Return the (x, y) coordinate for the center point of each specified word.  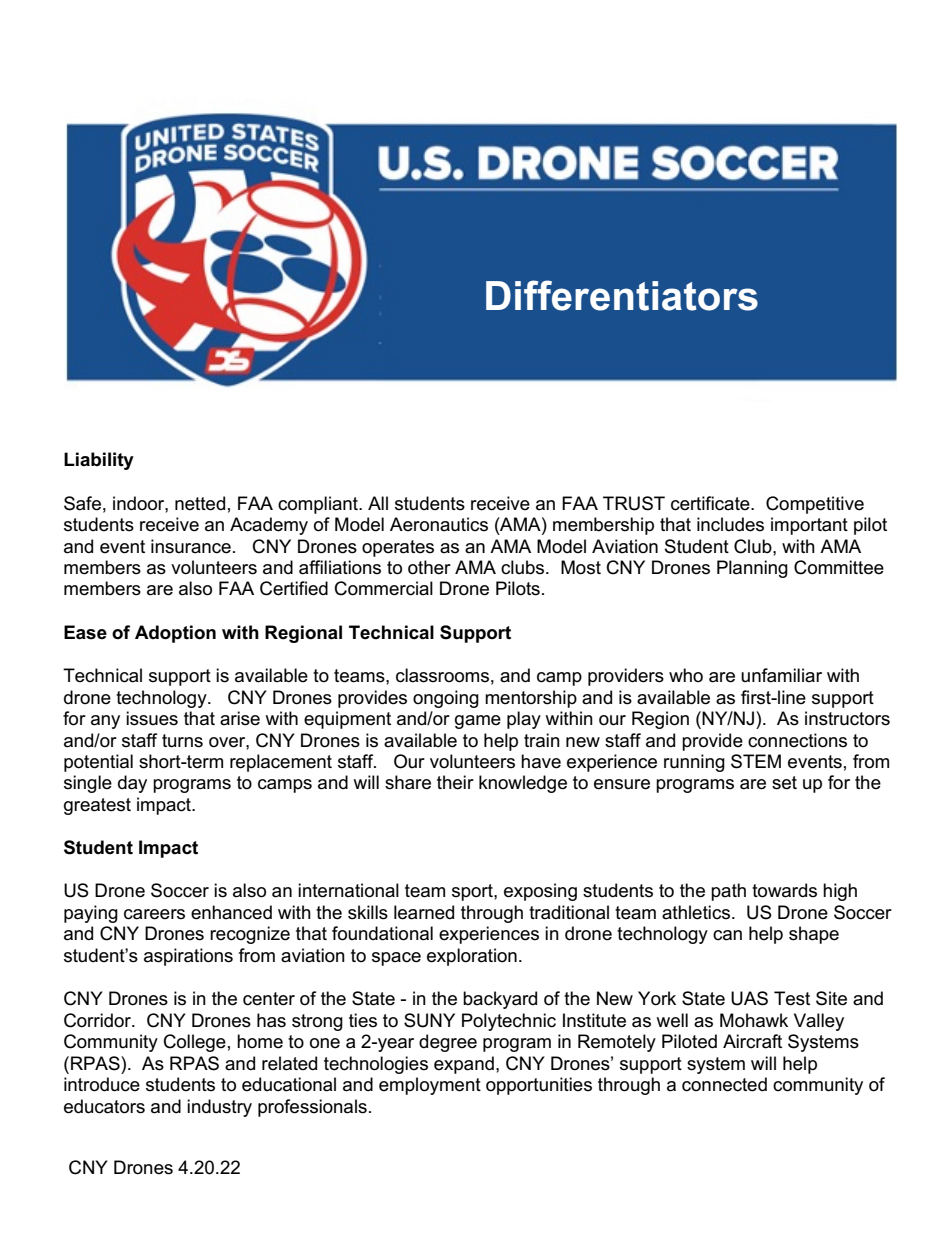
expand (464, 1065)
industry (219, 1108)
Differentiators (622, 295)
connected (724, 1084)
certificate (711, 503)
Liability (99, 461)
